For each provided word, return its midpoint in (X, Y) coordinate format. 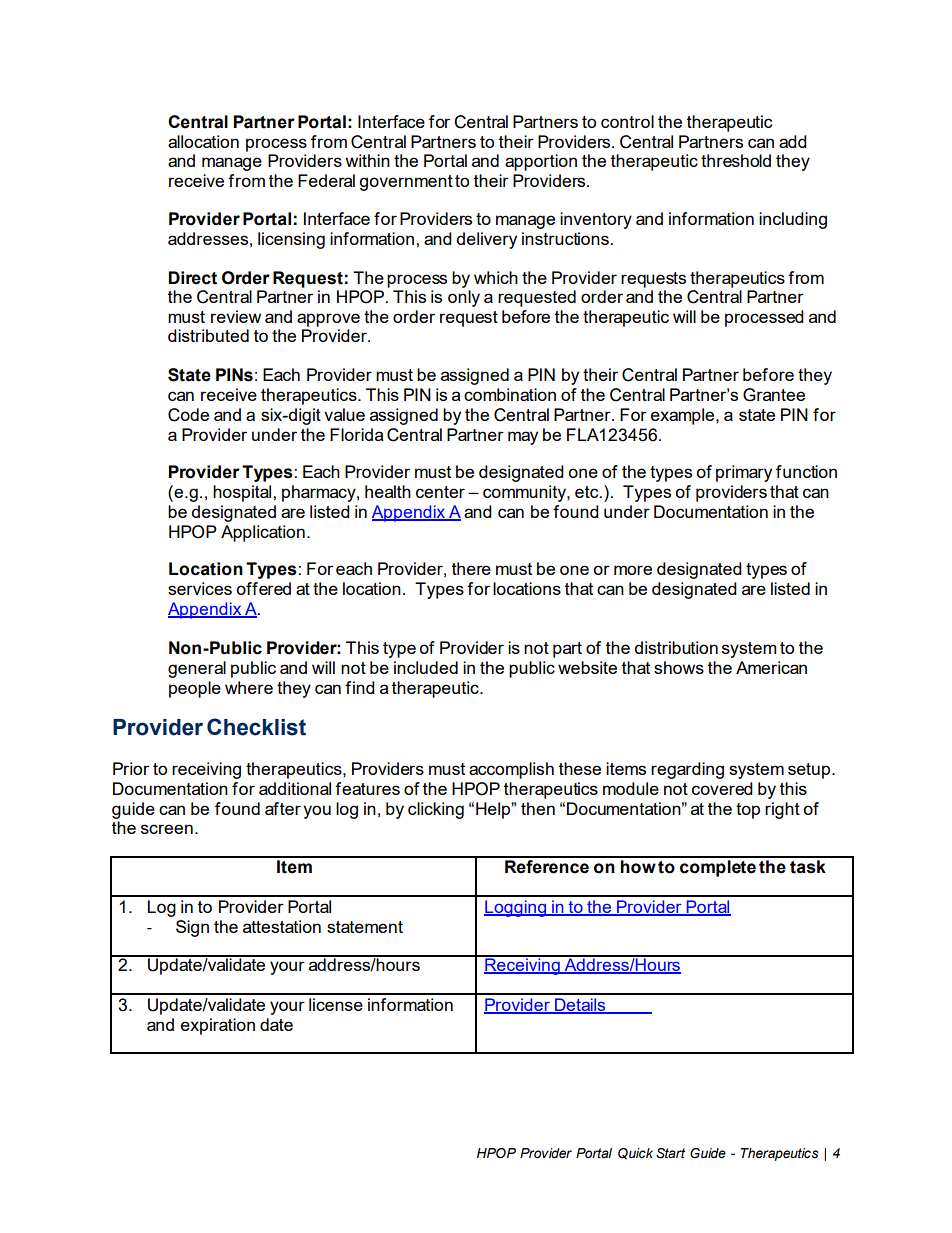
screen (167, 829)
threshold (736, 160)
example (684, 416)
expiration (218, 1026)
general (197, 669)
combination (510, 394)
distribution (676, 647)
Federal (326, 180)
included (426, 667)
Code (188, 415)
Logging (516, 908)
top (748, 811)
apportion (541, 162)
